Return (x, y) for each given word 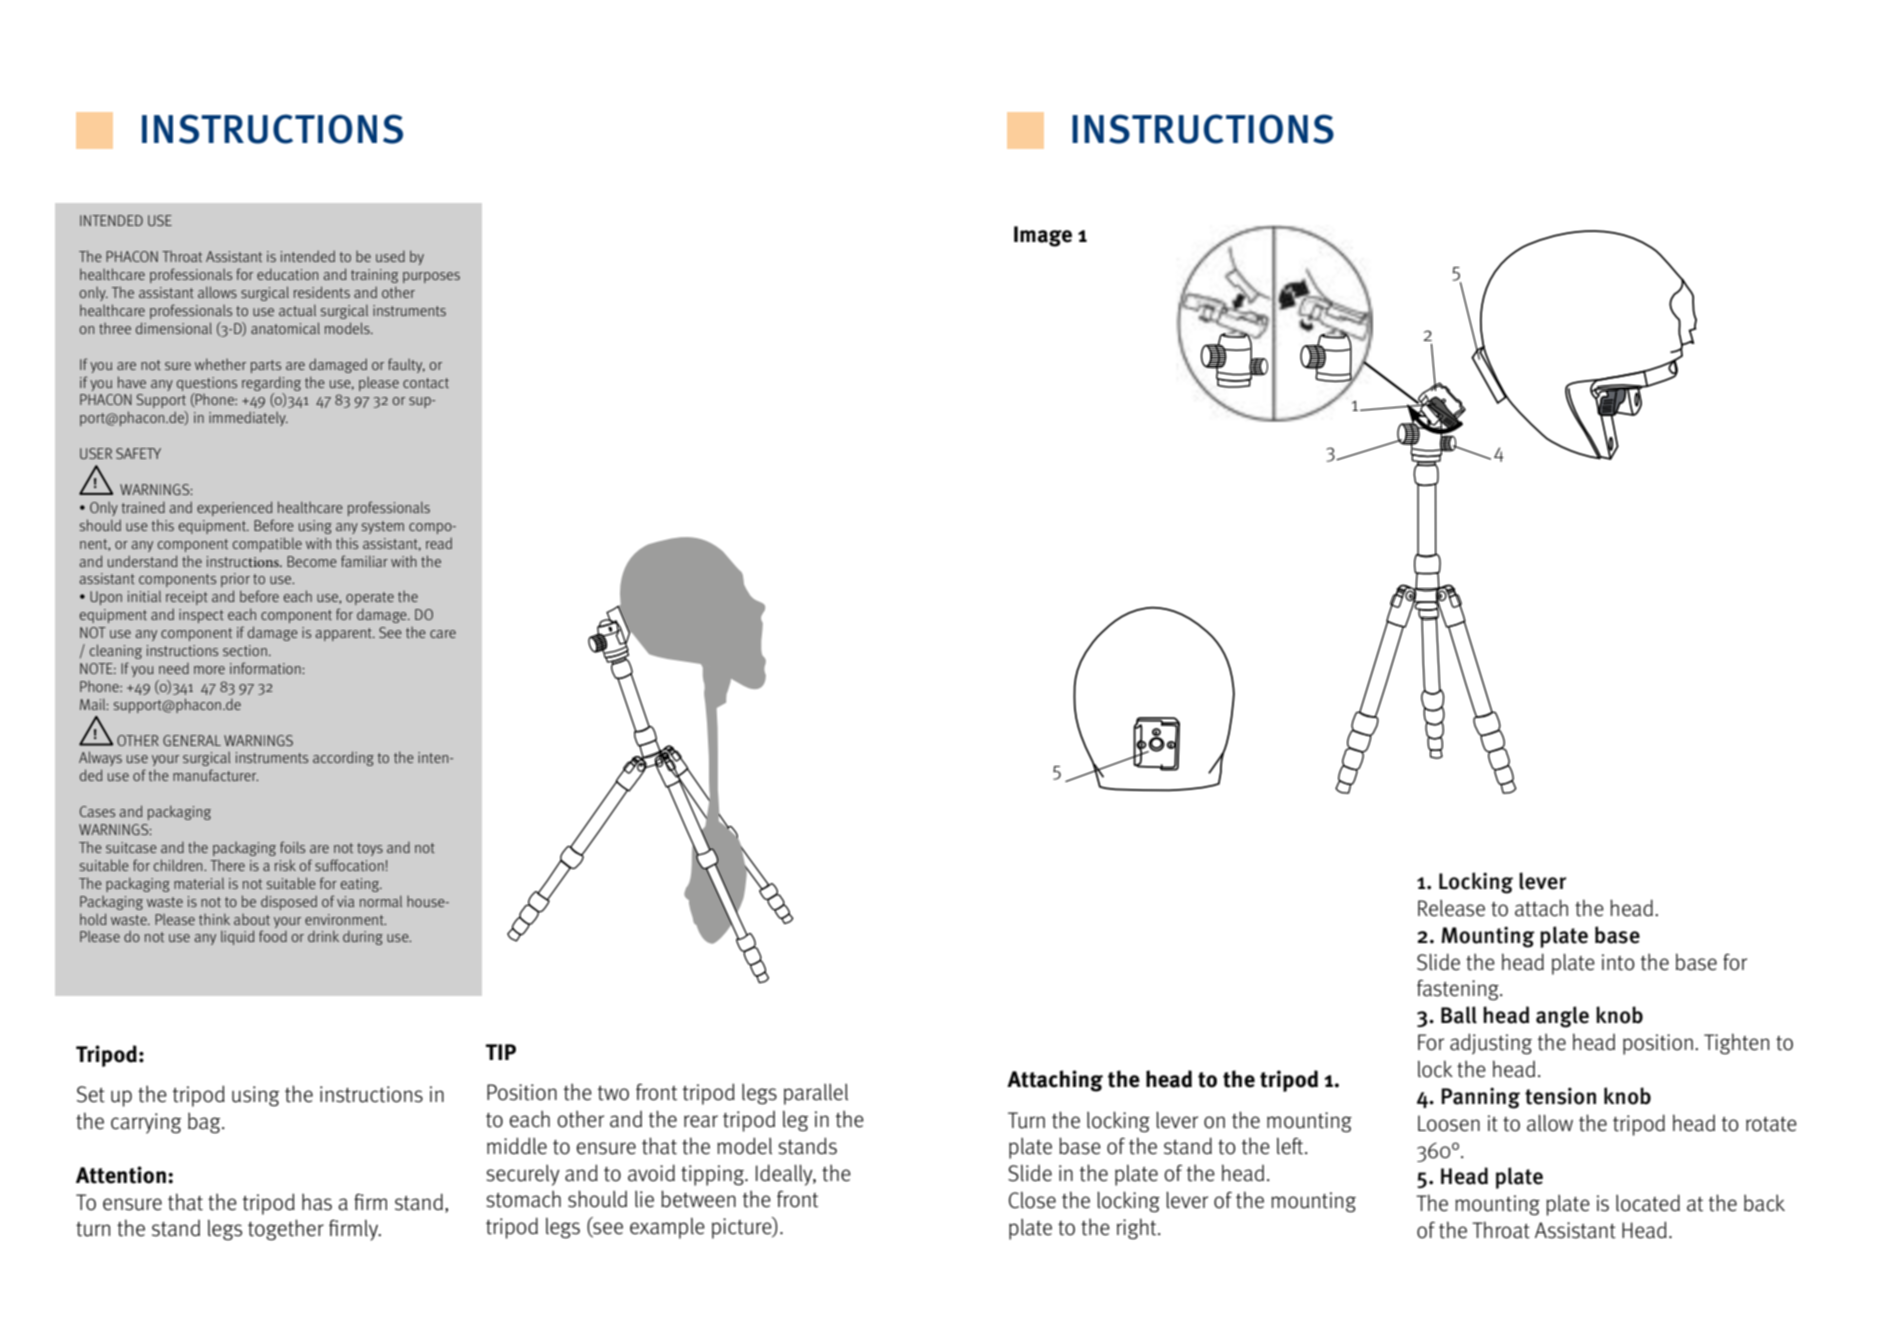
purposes (431, 277)
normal (381, 901)
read (439, 543)
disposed (289, 902)
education (287, 274)
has (317, 1202)
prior (235, 580)
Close (1032, 1200)
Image (1043, 236)
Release (1451, 908)
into (1618, 962)
